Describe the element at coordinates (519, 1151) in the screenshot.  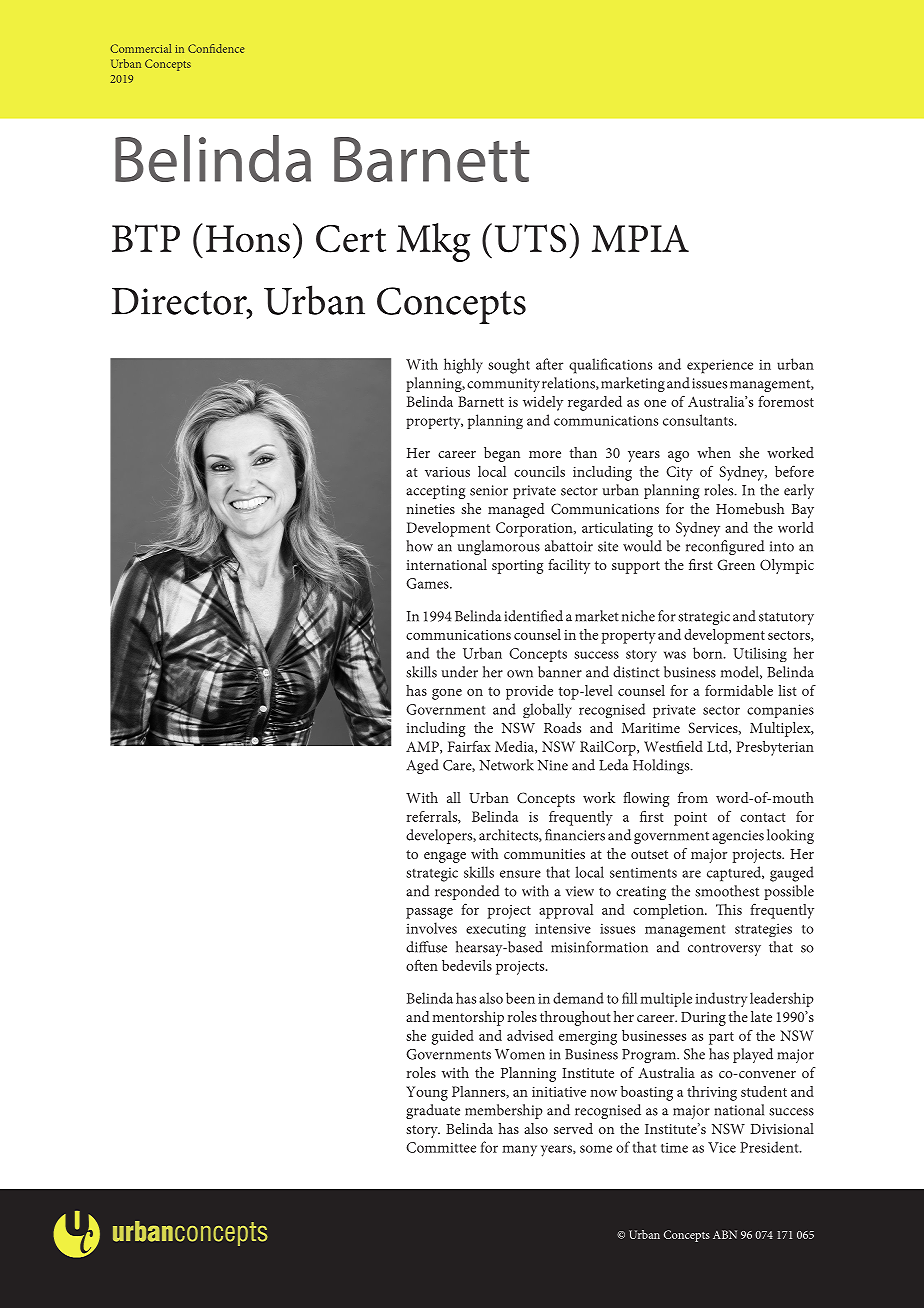
I see `many` at that location.
